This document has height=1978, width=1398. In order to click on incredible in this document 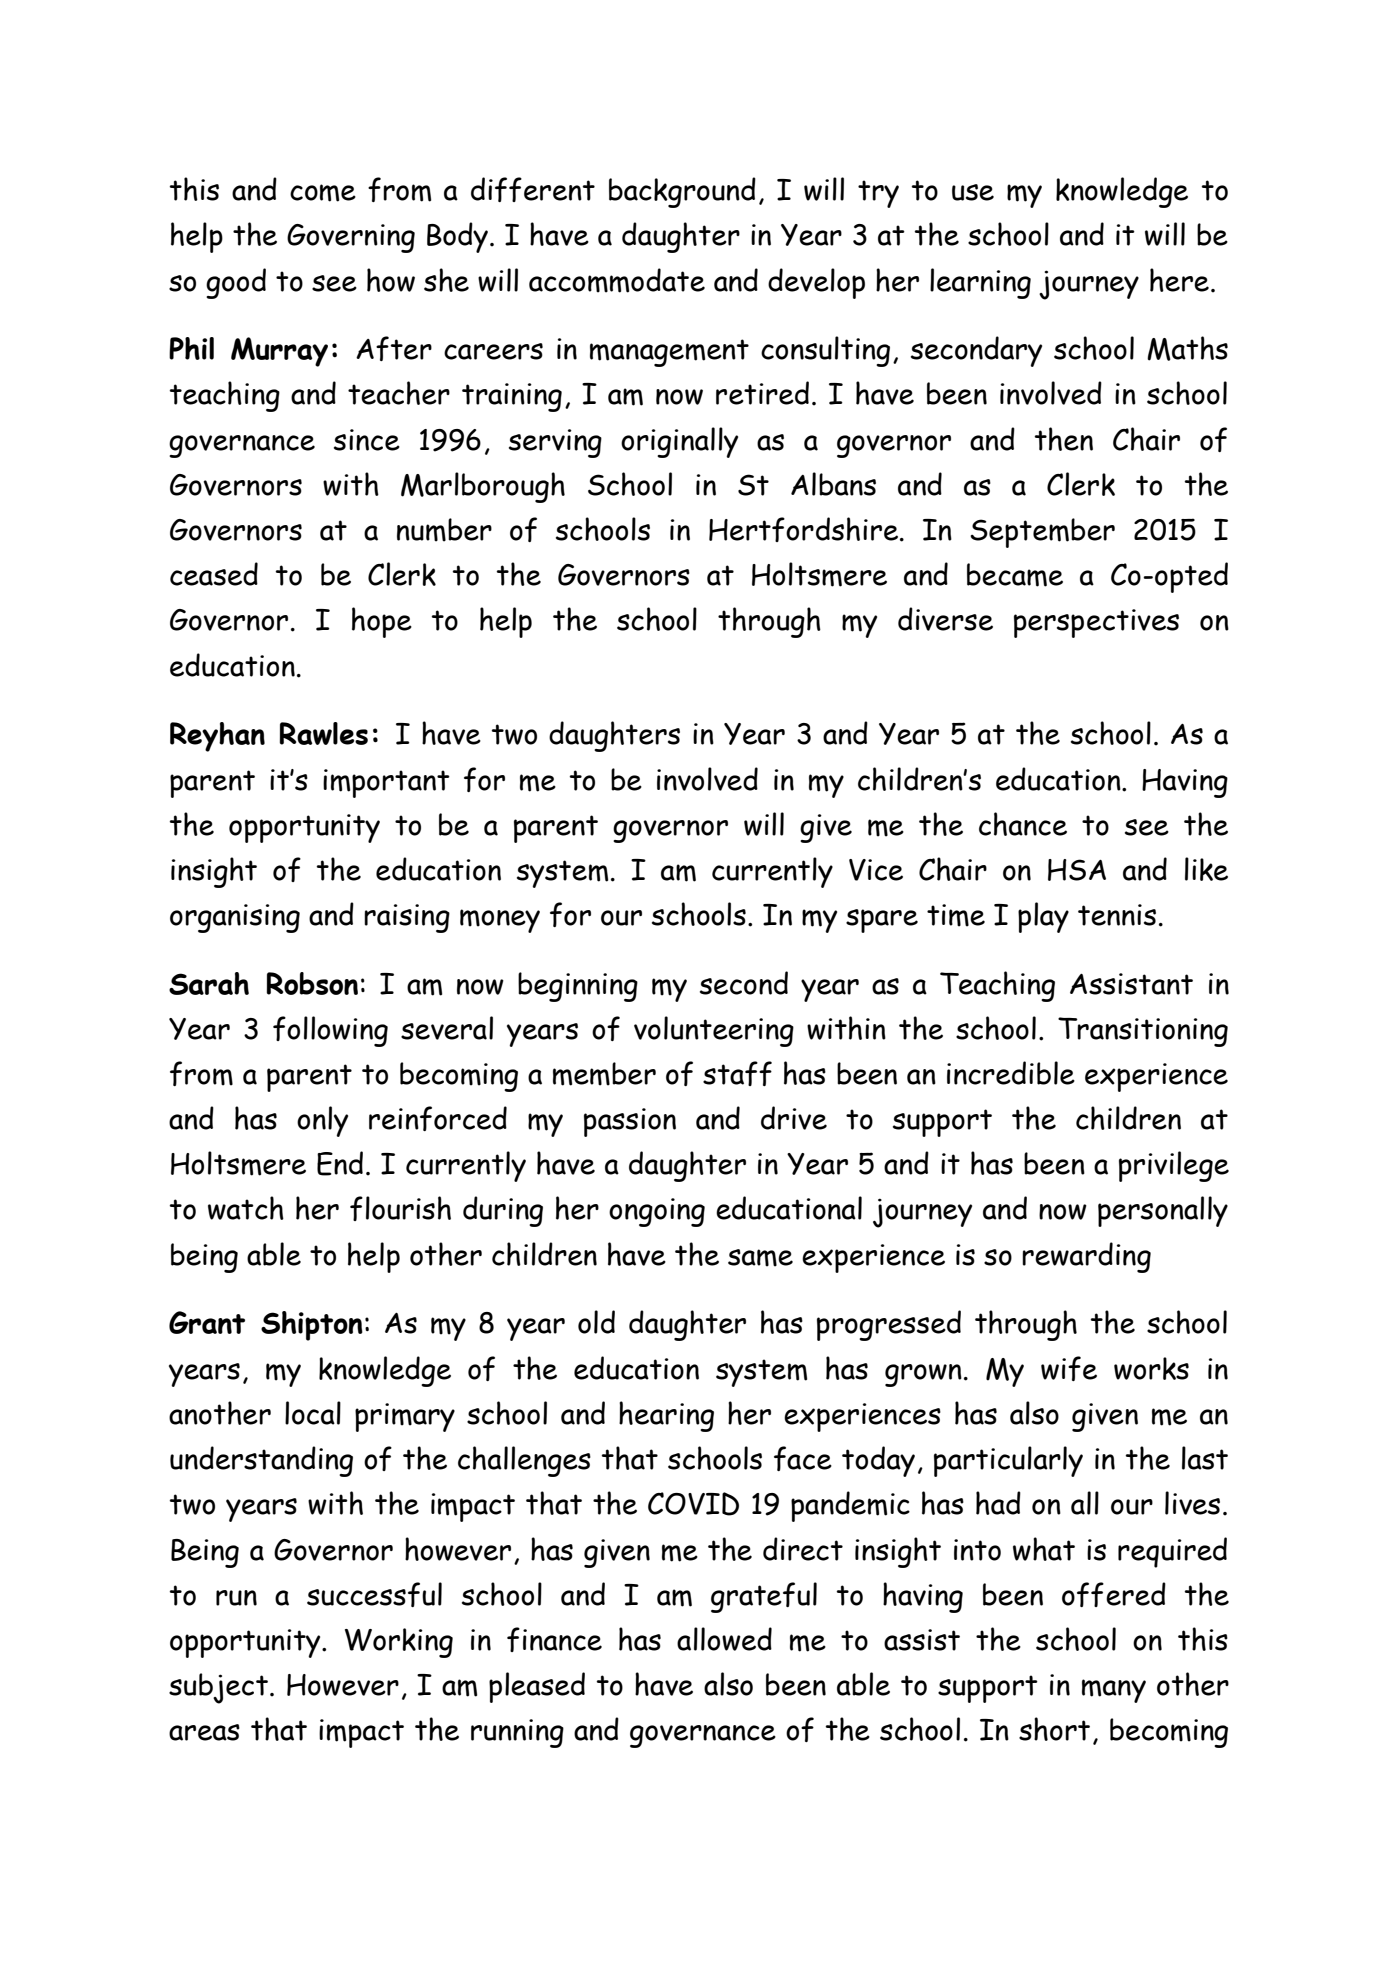, I will do `click(1011, 1073)`.
